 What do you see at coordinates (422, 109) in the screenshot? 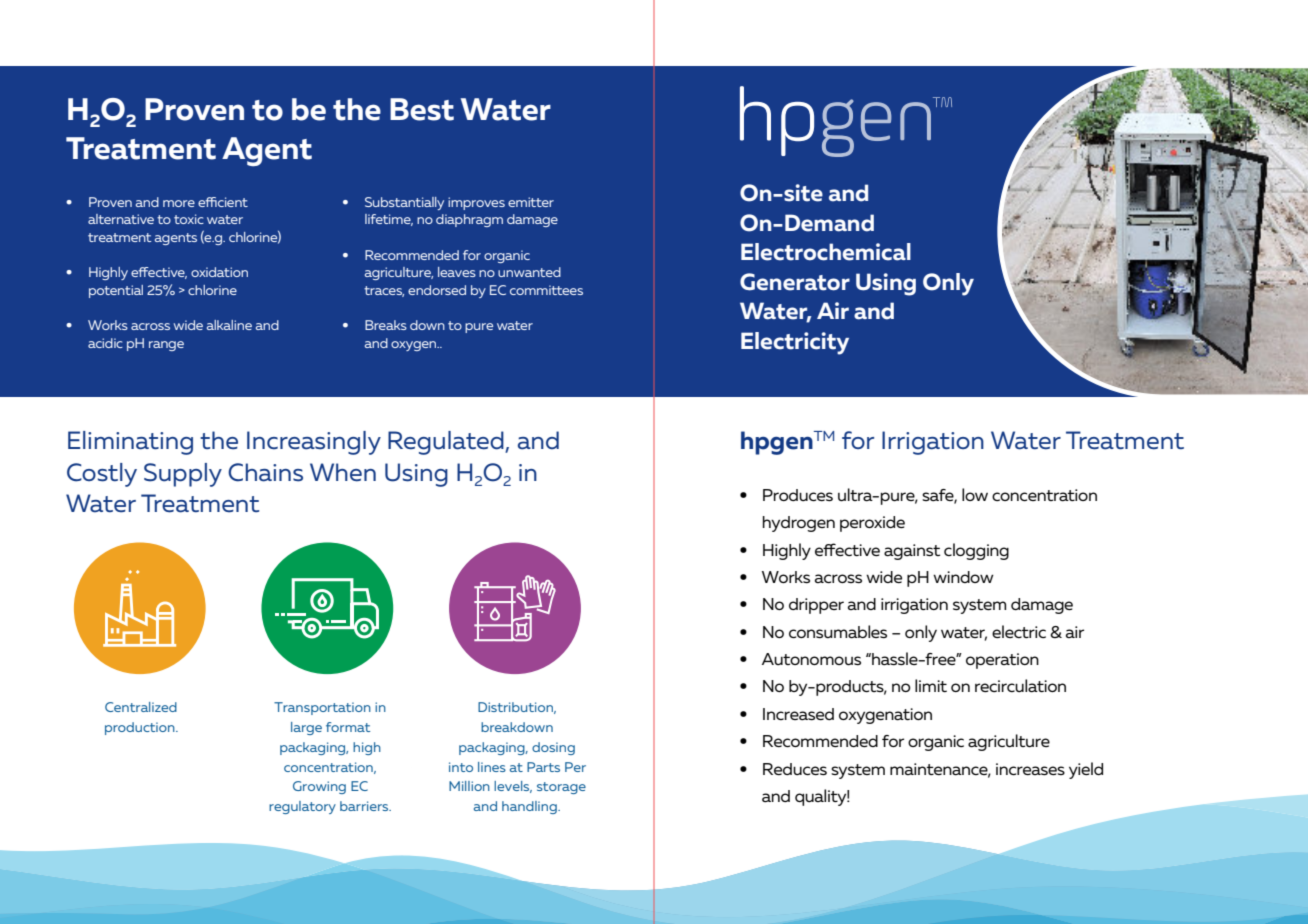
I see `Best` at bounding box center [422, 109].
